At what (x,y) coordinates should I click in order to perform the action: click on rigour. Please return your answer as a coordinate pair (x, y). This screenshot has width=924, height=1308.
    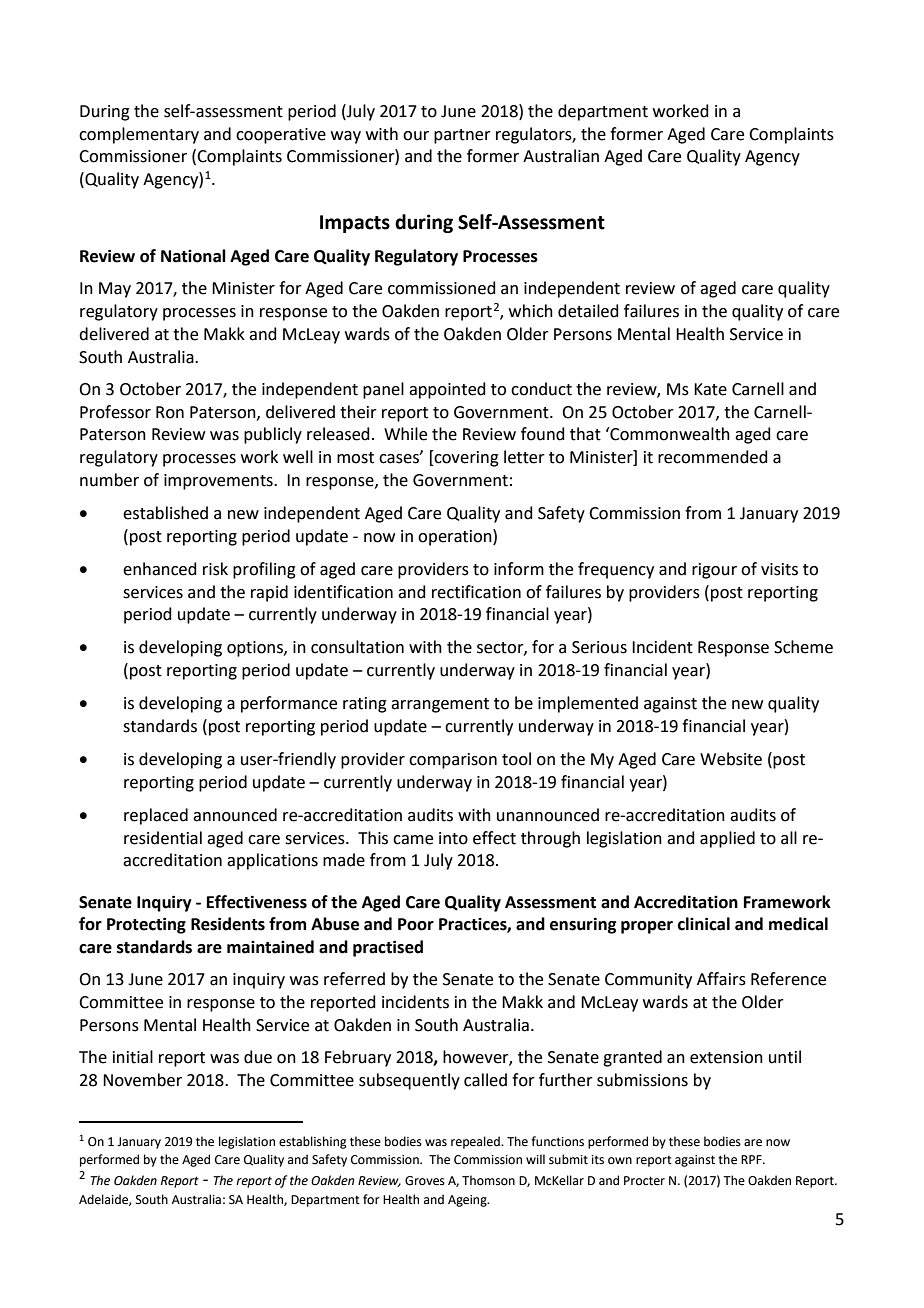
    Looking at the image, I should click on (714, 571).
